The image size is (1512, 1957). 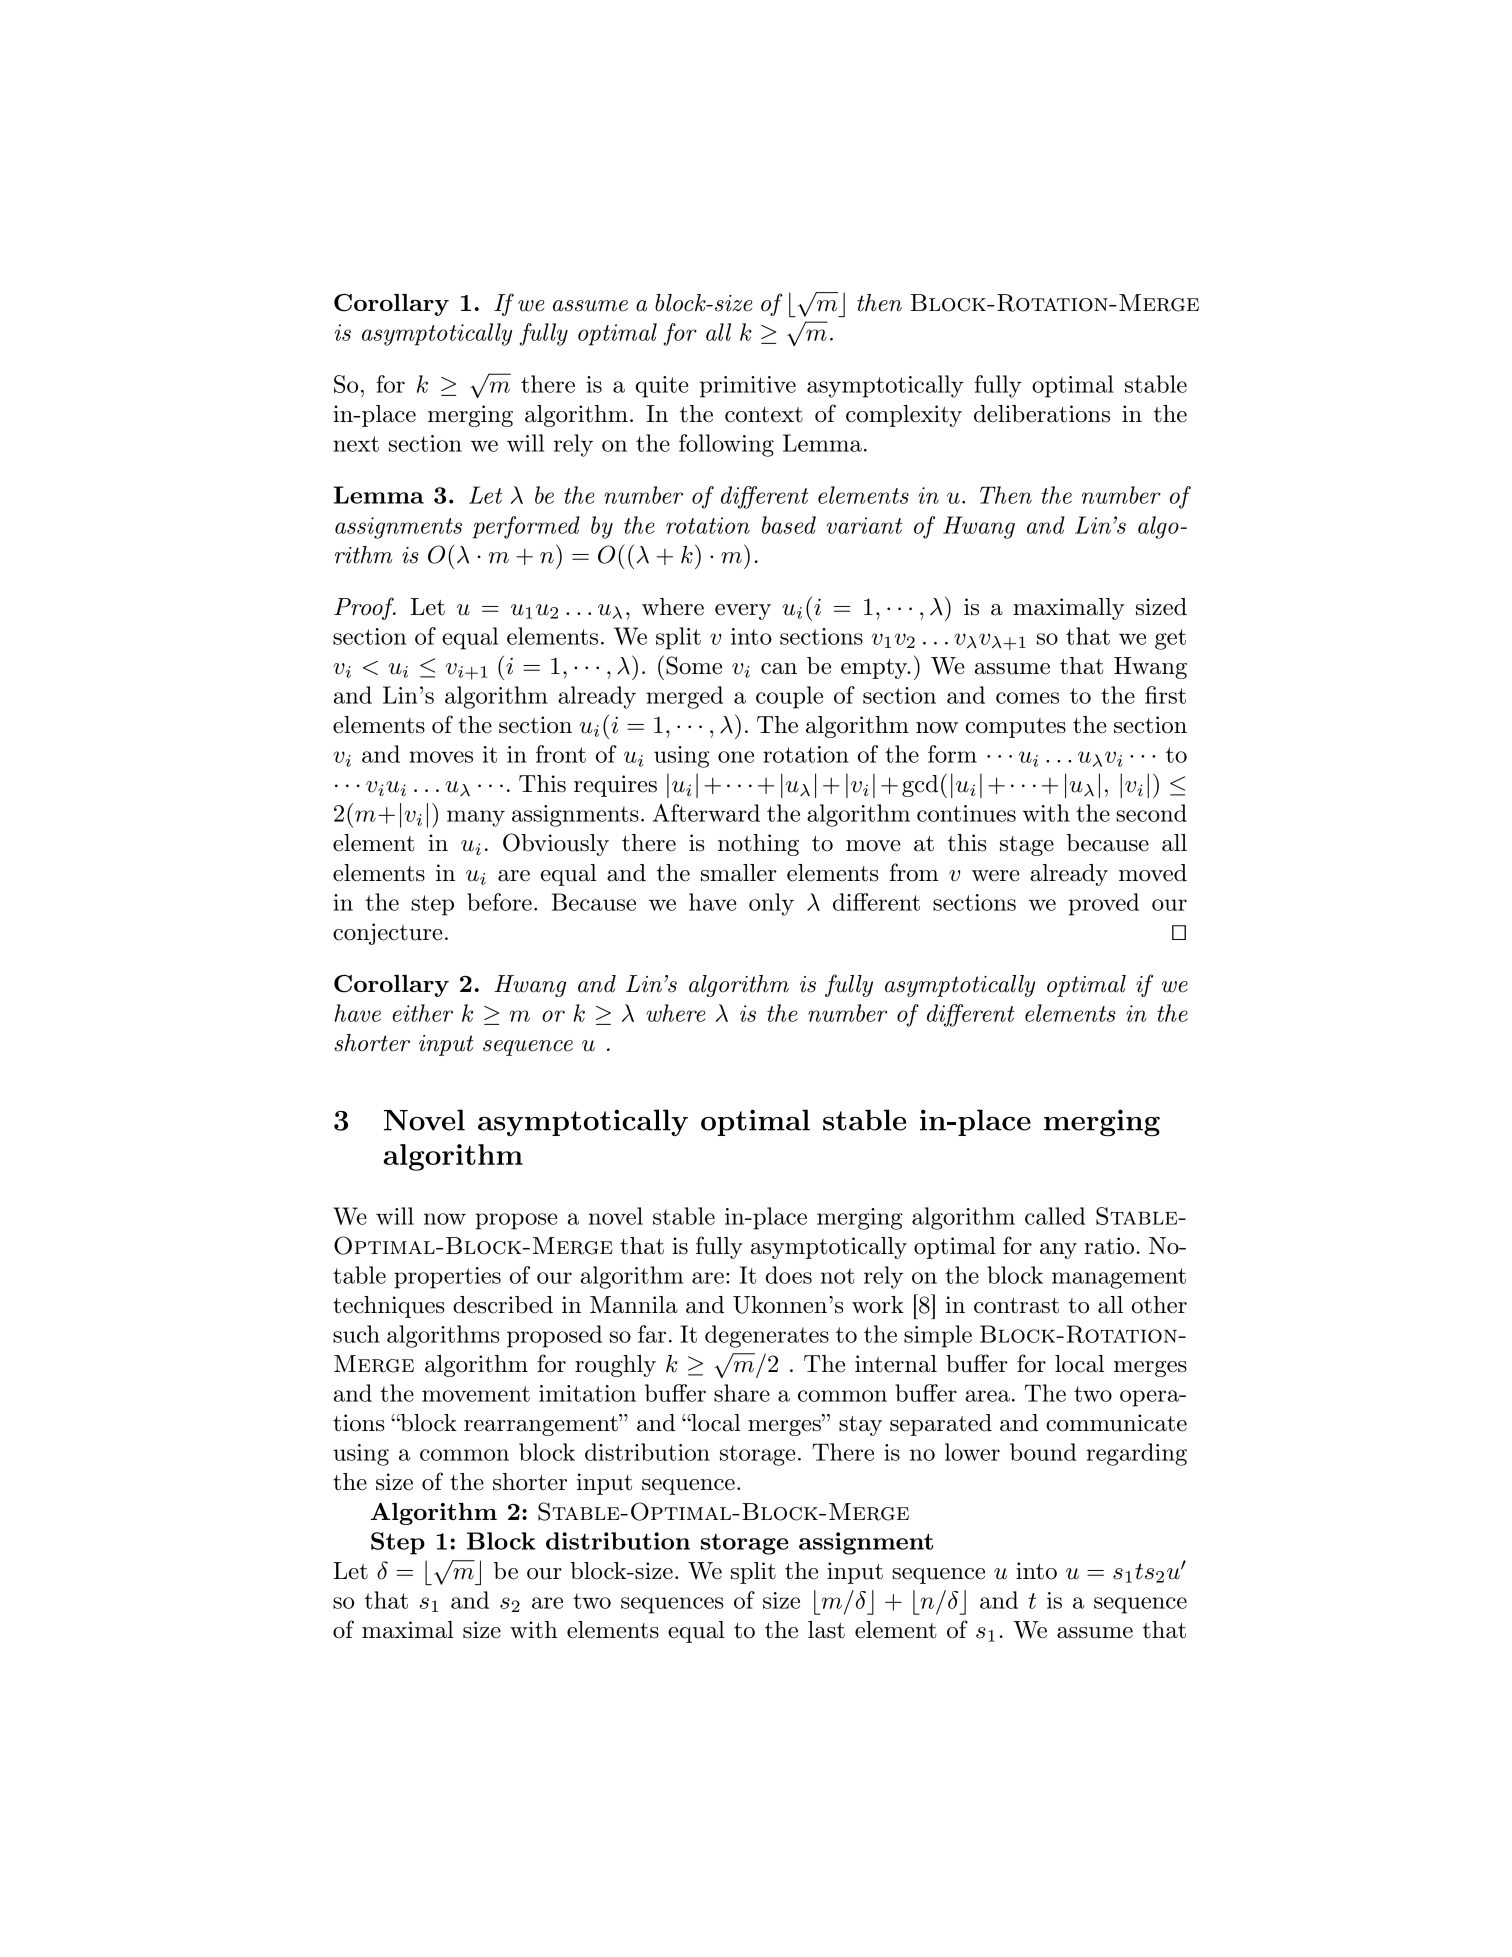 I want to click on rearrangement, so click(x=542, y=1425).
